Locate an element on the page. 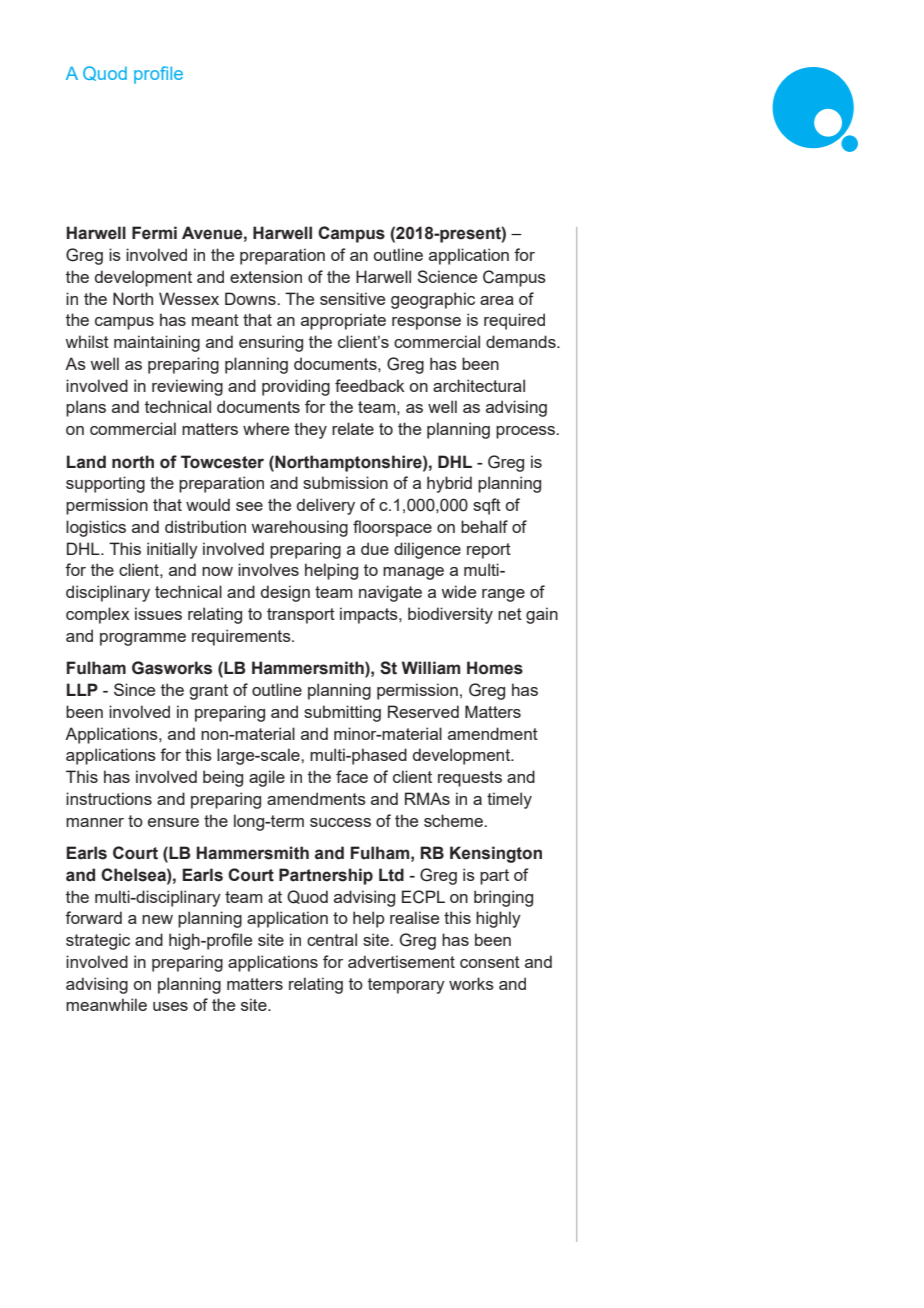 This image has height=1308, width=924. Since is located at coordinates (134, 689).
